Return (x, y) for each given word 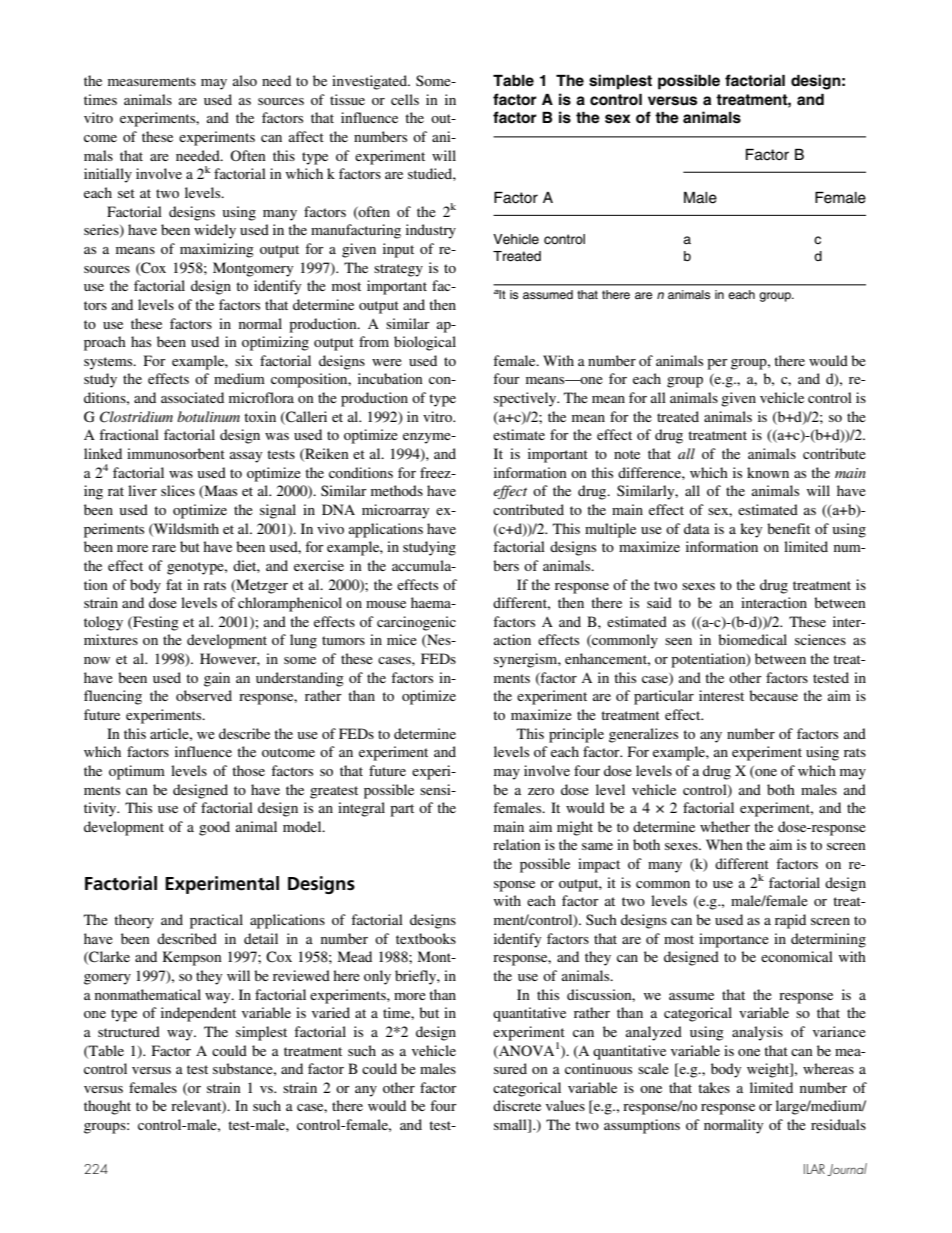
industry (431, 231)
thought (107, 1107)
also (245, 80)
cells (405, 99)
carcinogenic (416, 623)
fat (174, 584)
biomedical (752, 639)
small (511, 1126)
